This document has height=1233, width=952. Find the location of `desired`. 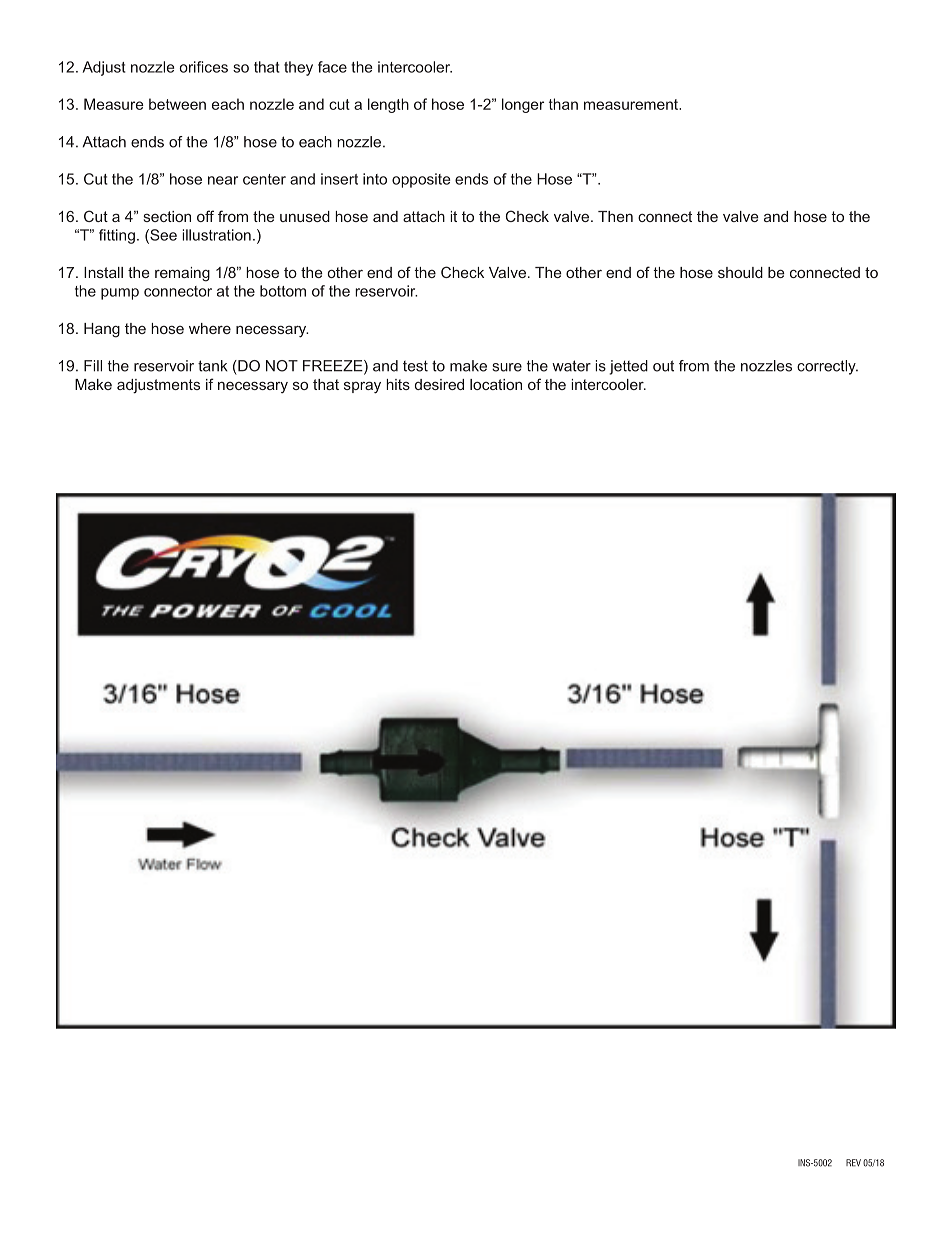

desired is located at coordinates (439, 384).
